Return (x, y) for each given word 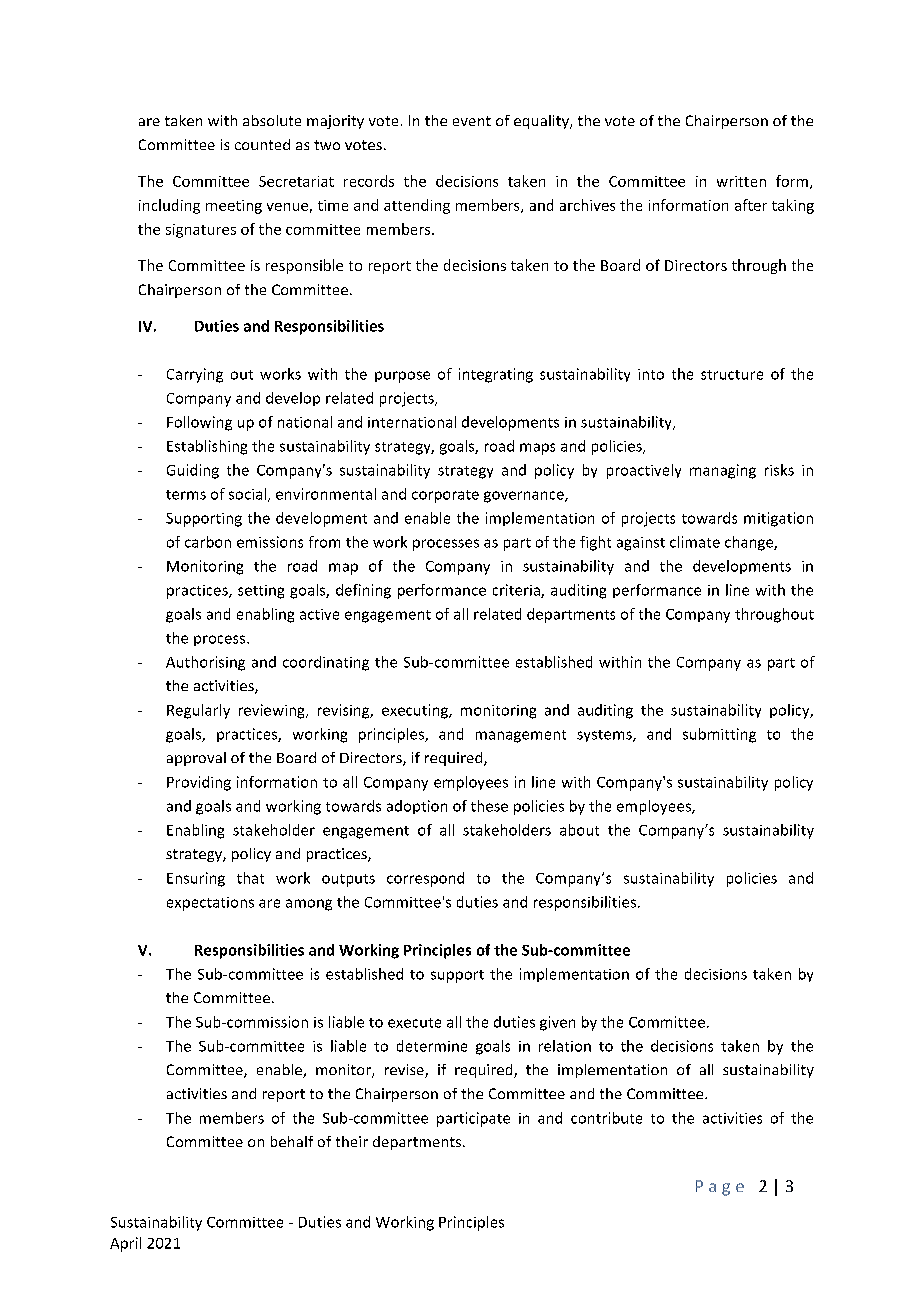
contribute (606, 1118)
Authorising (205, 663)
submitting (719, 735)
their (352, 1141)
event (472, 121)
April (125, 1244)
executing (416, 711)
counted (262, 144)
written (741, 181)
